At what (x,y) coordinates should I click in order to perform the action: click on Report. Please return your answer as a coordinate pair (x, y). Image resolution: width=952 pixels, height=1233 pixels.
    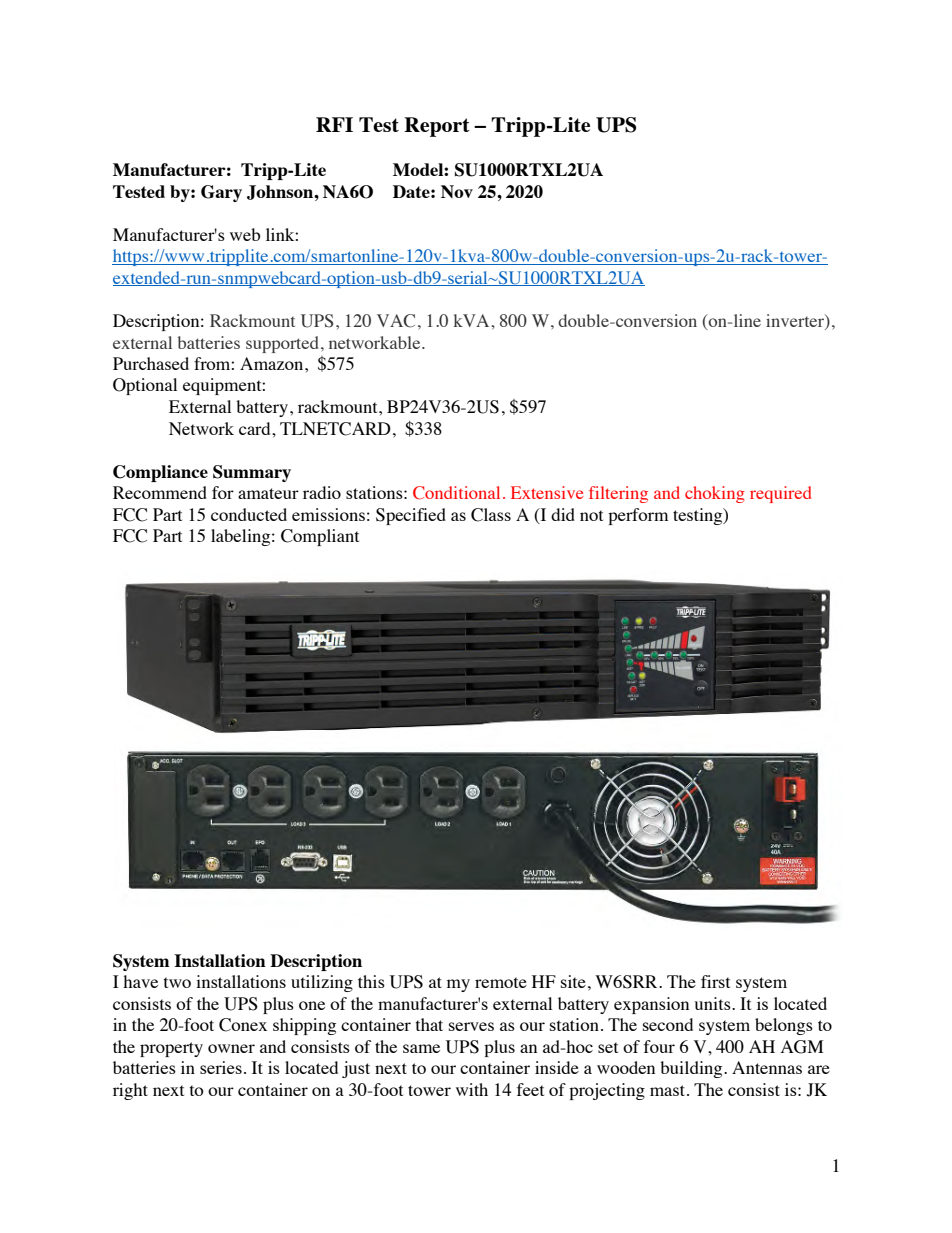
    Looking at the image, I should click on (437, 127).
